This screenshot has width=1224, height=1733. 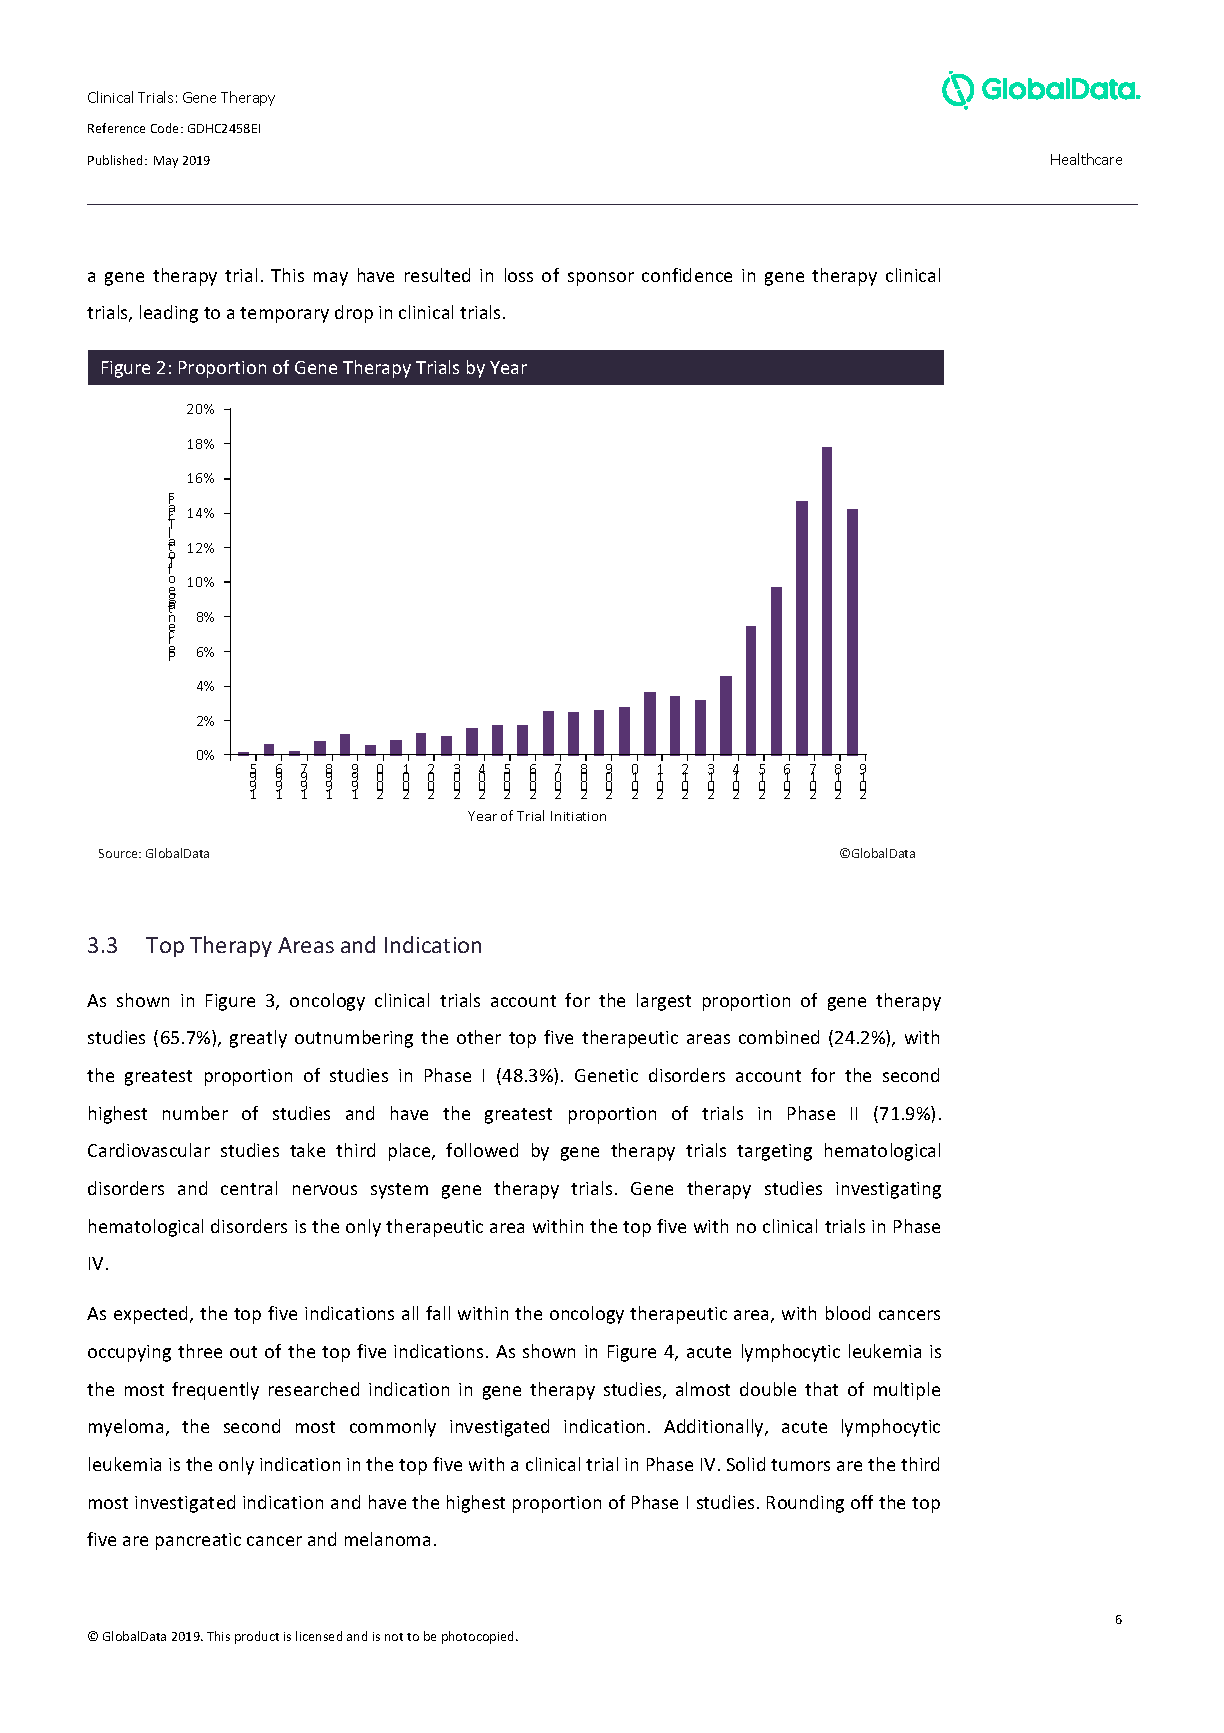 What do you see at coordinates (166, 128) in the screenshot?
I see `Code` at bounding box center [166, 128].
